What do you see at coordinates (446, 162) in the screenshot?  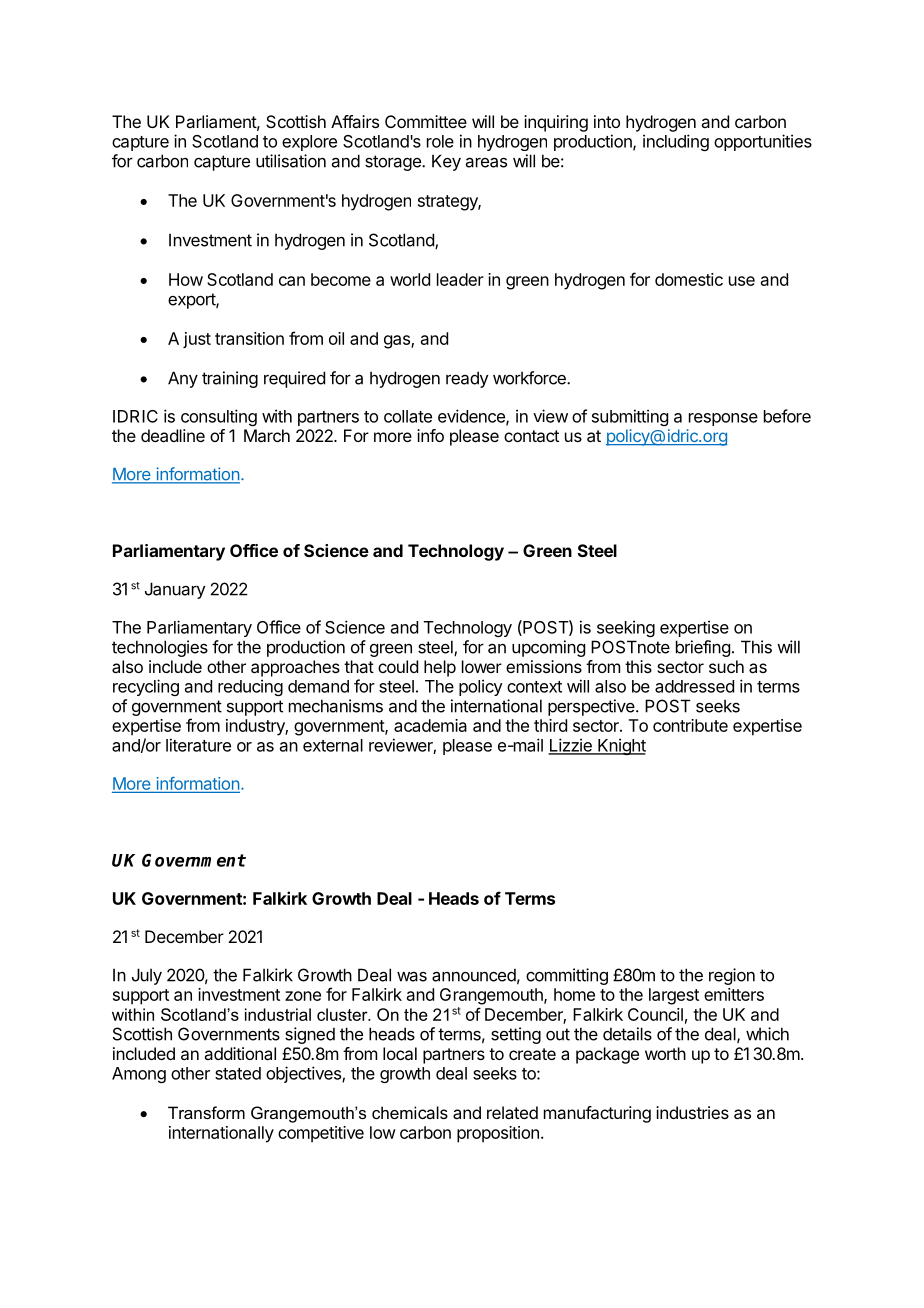 I see `Key` at bounding box center [446, 162].
